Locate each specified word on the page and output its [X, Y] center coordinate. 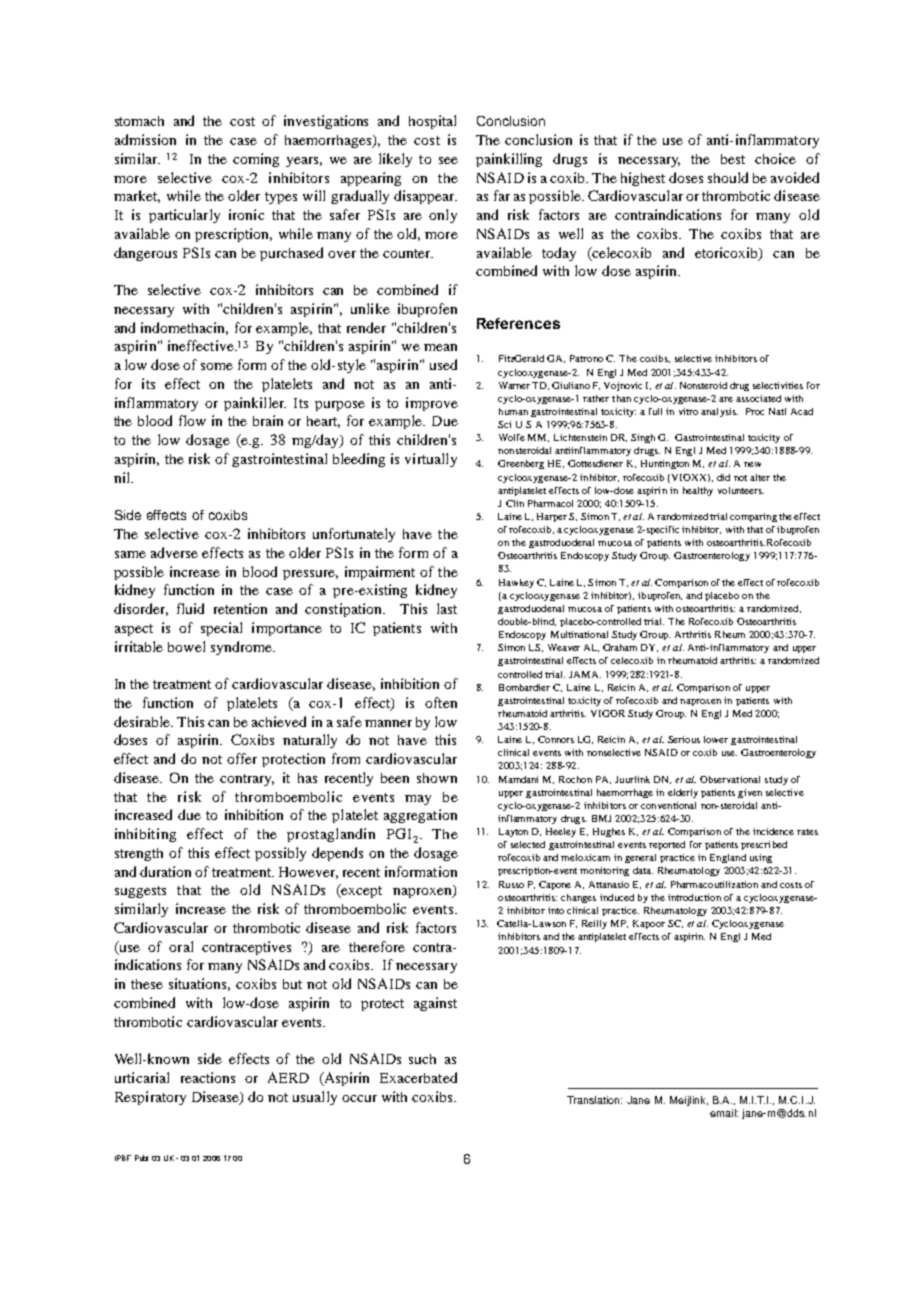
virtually [431, 460]
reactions [208, 1077]
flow [192, 420]
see [448, 160]
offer [242, 758]
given [750, 793]
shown [437, 778]
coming [256, 160]
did [723, 477]
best [733, 159]
